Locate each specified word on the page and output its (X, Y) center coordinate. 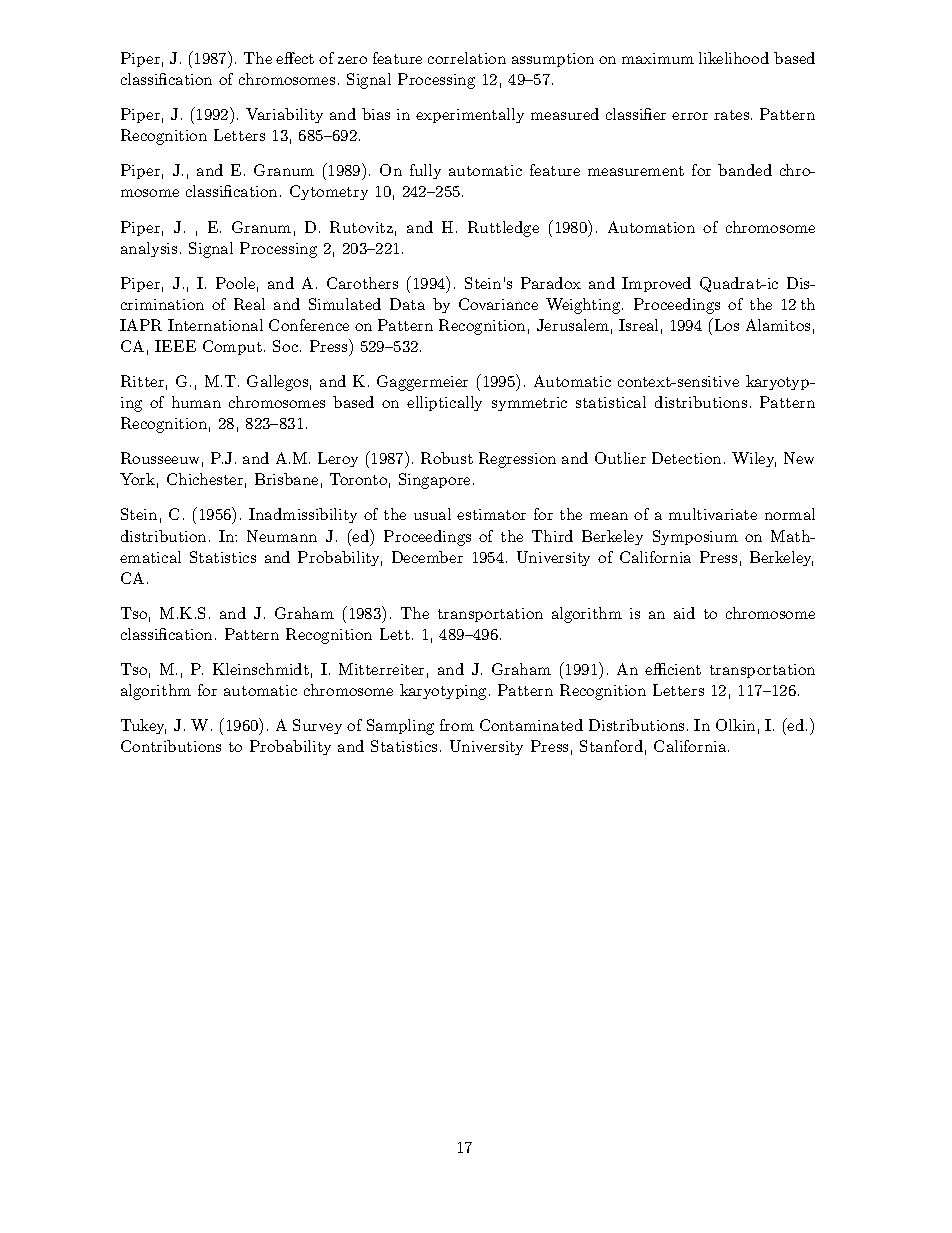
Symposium (695, 537)
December (427, 557)
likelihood (734, 58)
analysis (149, 249)
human (196, 402)
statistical (611, 402)
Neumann (282, 536)
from (457, 725)
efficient (673, 669)
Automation (651, 227)
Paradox (551, 283)
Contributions (171, 746)
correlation (467, 58)
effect (295, 58)
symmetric (529, 404)
